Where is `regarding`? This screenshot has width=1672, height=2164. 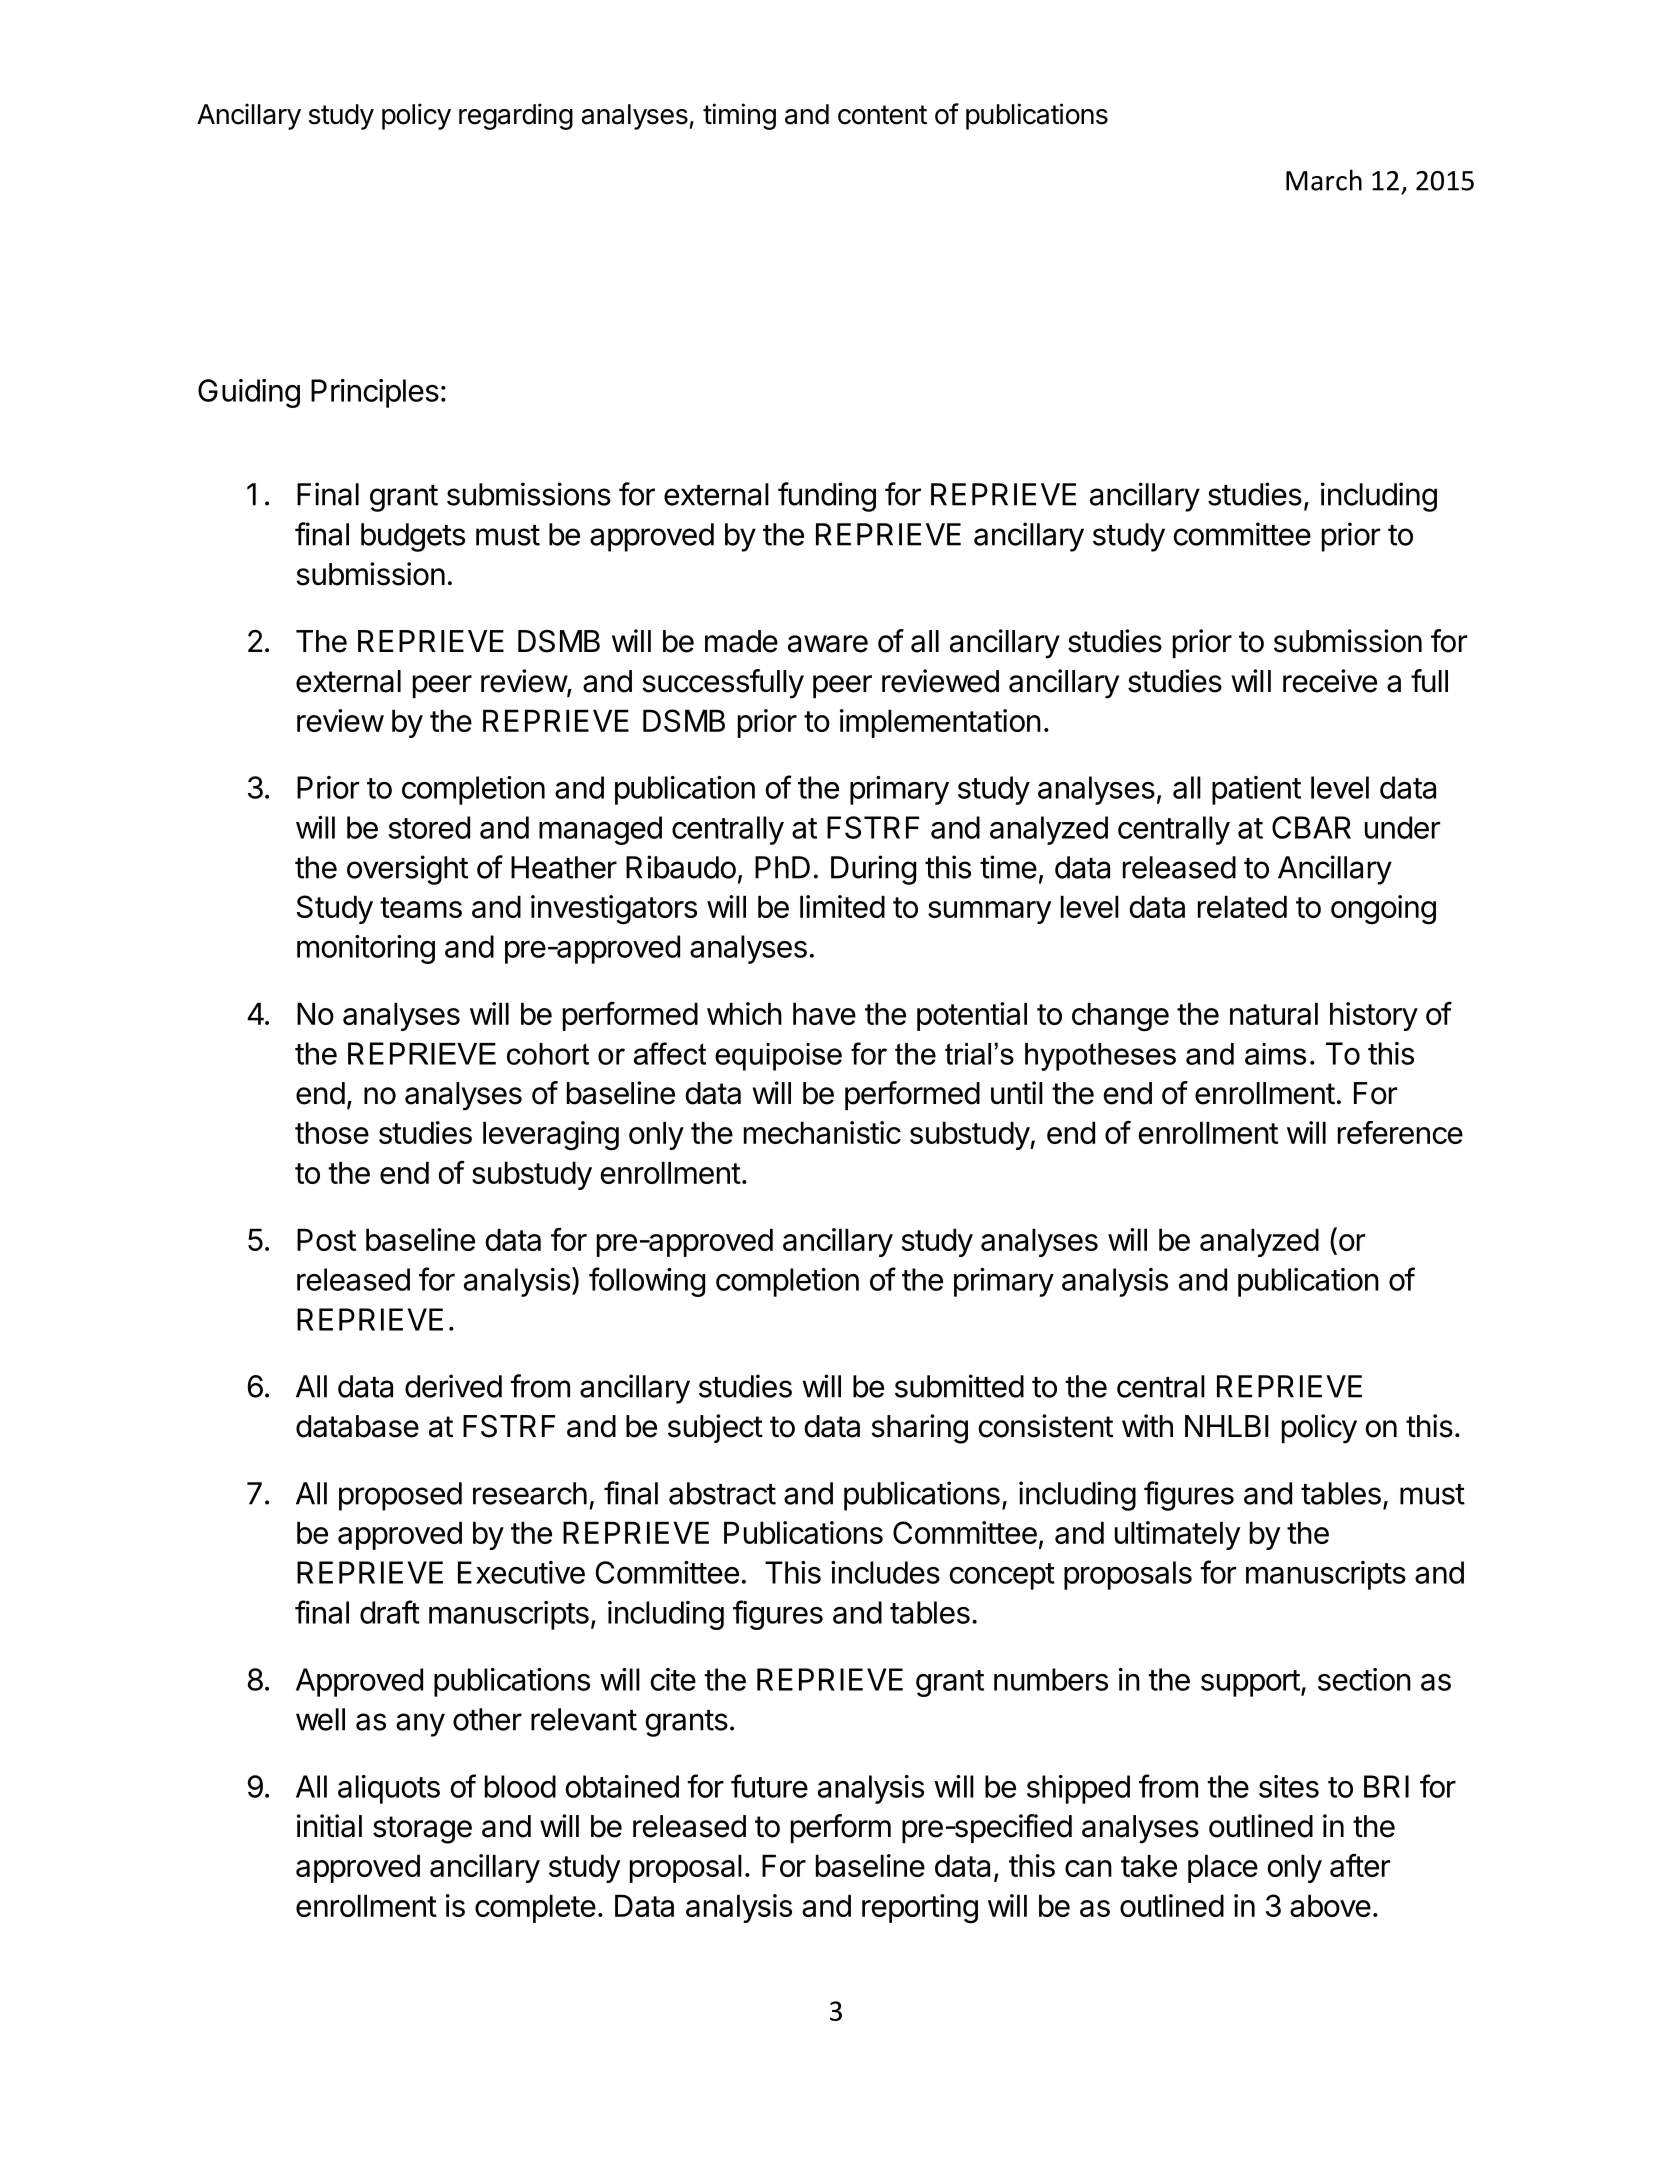 regarding is located at coordinates (516, 116).
